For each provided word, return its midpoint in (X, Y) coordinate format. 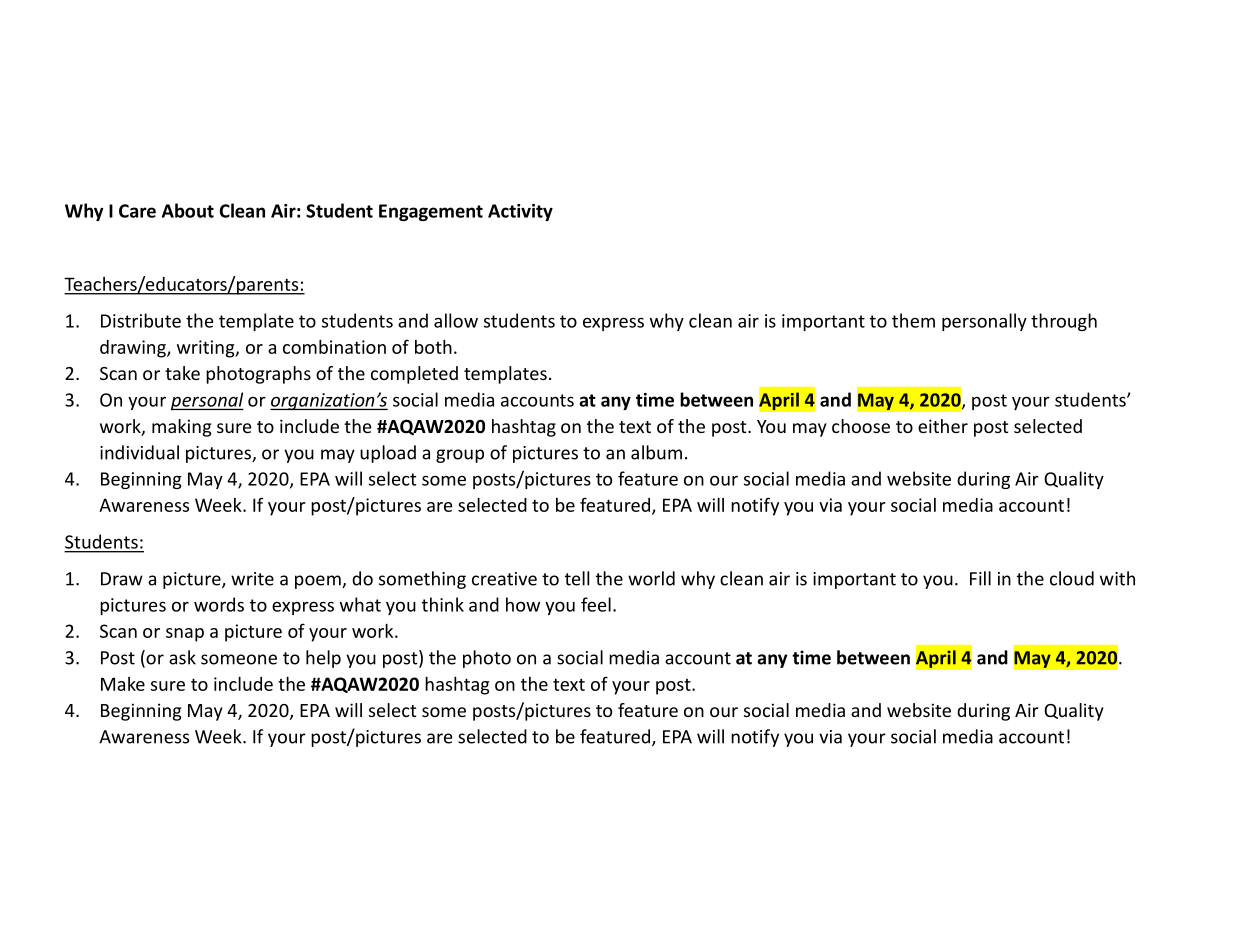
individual (139, 452)
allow (456, 320)
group (460, 456)
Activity (520, 212)
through (1064, 322)
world (651, 578)
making (182, 428)
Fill (980, 578)
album (656, 452)
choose (861, 426)
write (252, 579)
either (943, 426)
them (913, 320)
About (188, 210)
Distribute (141, 320)
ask (182, 657)
